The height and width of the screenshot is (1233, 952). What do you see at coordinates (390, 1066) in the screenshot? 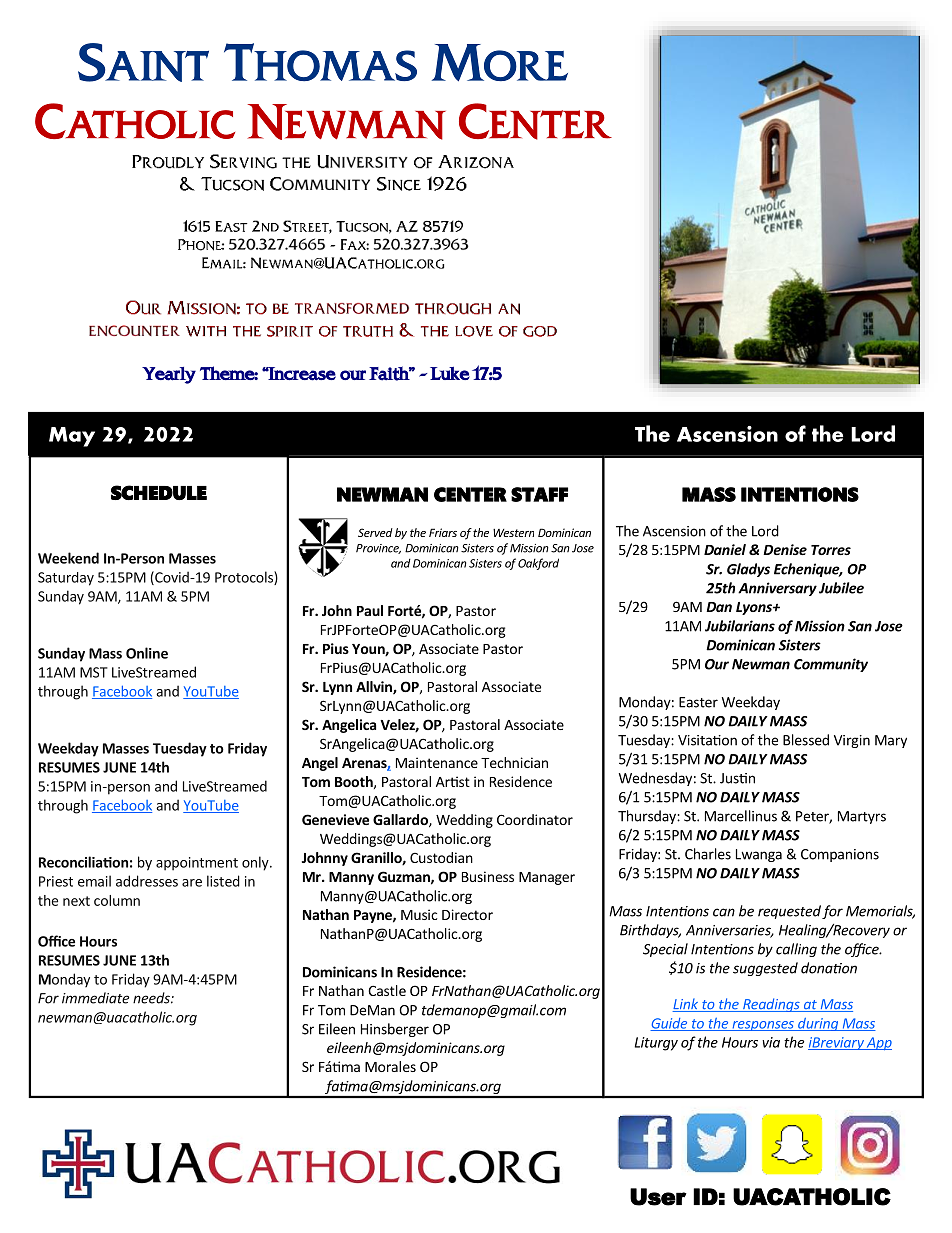
I see `Morales` at bounding box center [390, 1066].
